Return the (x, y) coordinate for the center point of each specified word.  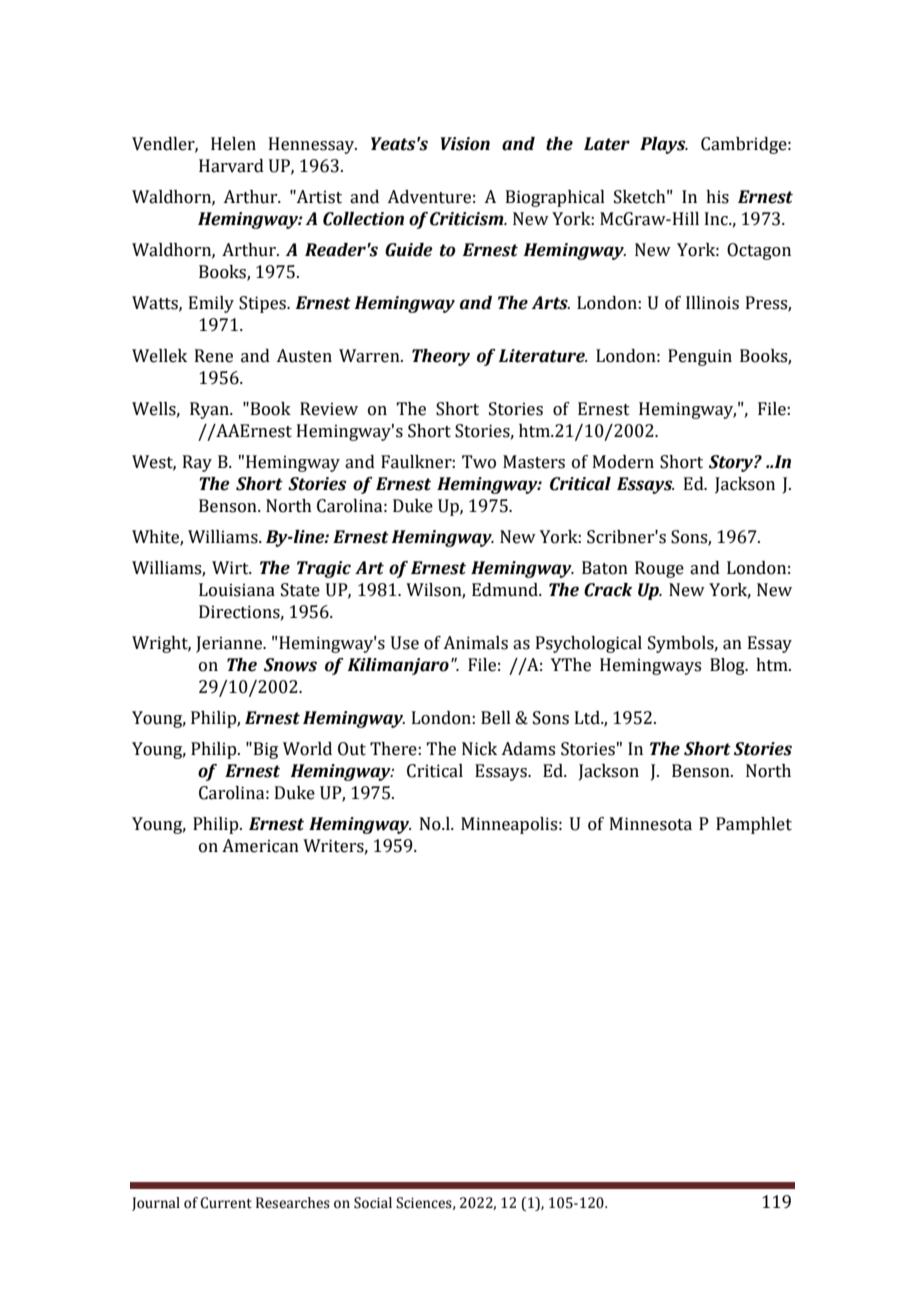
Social (373, 1203)
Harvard (231, 166)
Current (226, 1203)
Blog (728, 666)
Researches (293, 1203)
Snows (290, 665)
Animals (475, 643)
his (717, 197)
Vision (465, 144)
